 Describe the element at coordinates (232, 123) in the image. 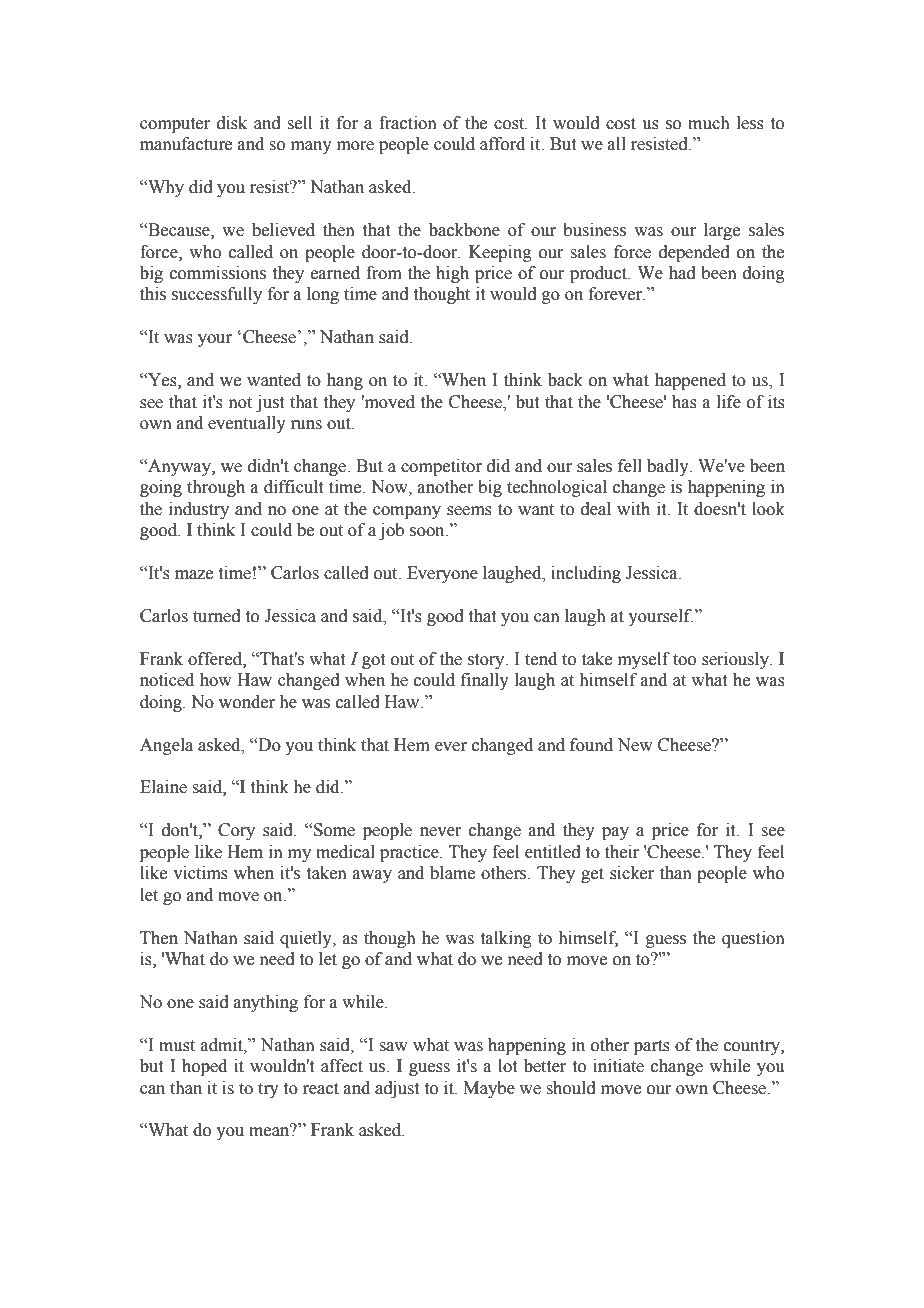

I see `disk` at that location.
